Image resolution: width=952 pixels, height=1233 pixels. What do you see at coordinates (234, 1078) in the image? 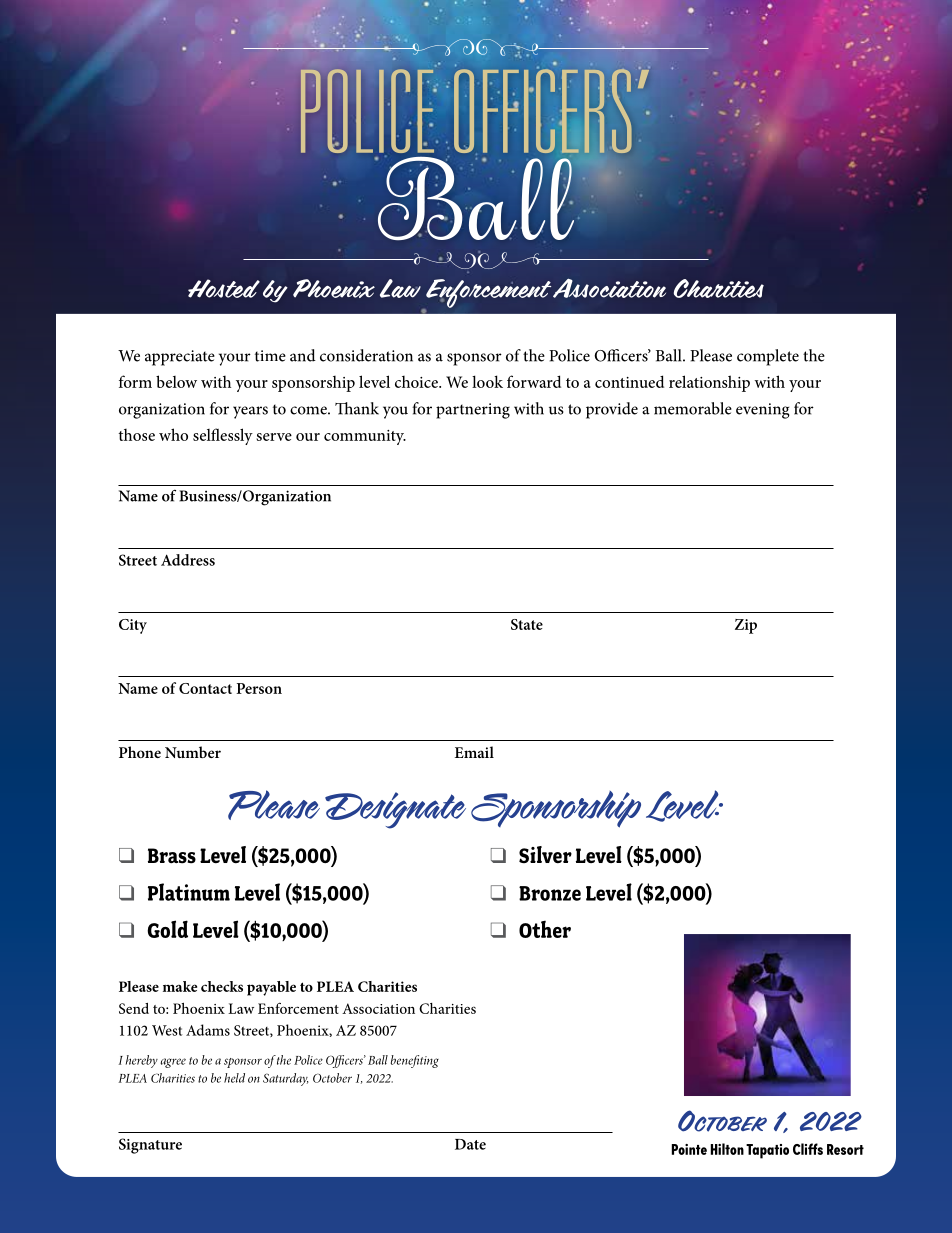
I see `held` at bounding box center [234, 1078].
